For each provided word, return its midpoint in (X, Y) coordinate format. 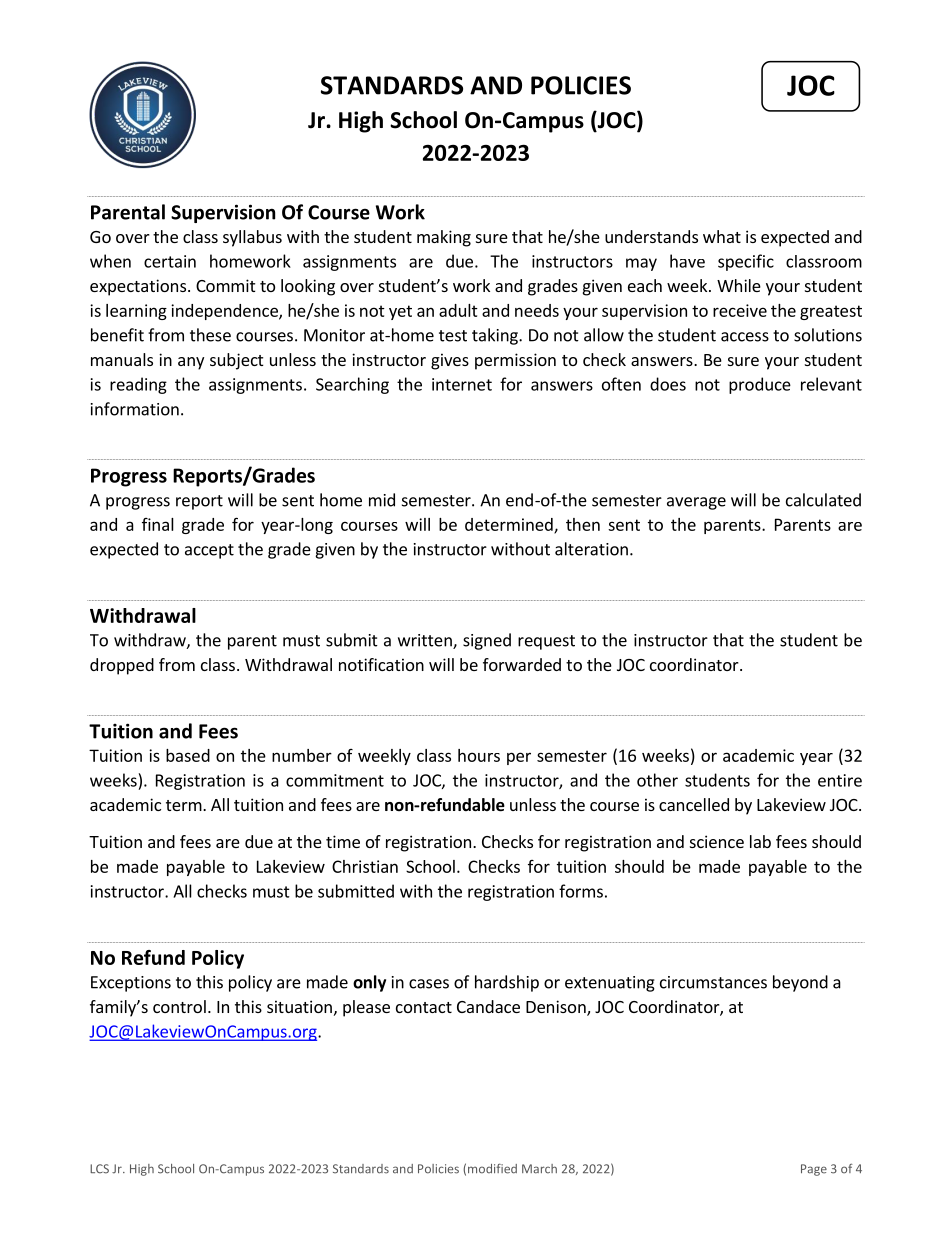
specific (746, 262)
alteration (591, 549)
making (444, 238)
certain (170, 261)
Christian (365, 866)
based (188, 755)
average (696, 503)
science (717, 841)
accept (209, 551)
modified (492, 1169)
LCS (99, 1169)
